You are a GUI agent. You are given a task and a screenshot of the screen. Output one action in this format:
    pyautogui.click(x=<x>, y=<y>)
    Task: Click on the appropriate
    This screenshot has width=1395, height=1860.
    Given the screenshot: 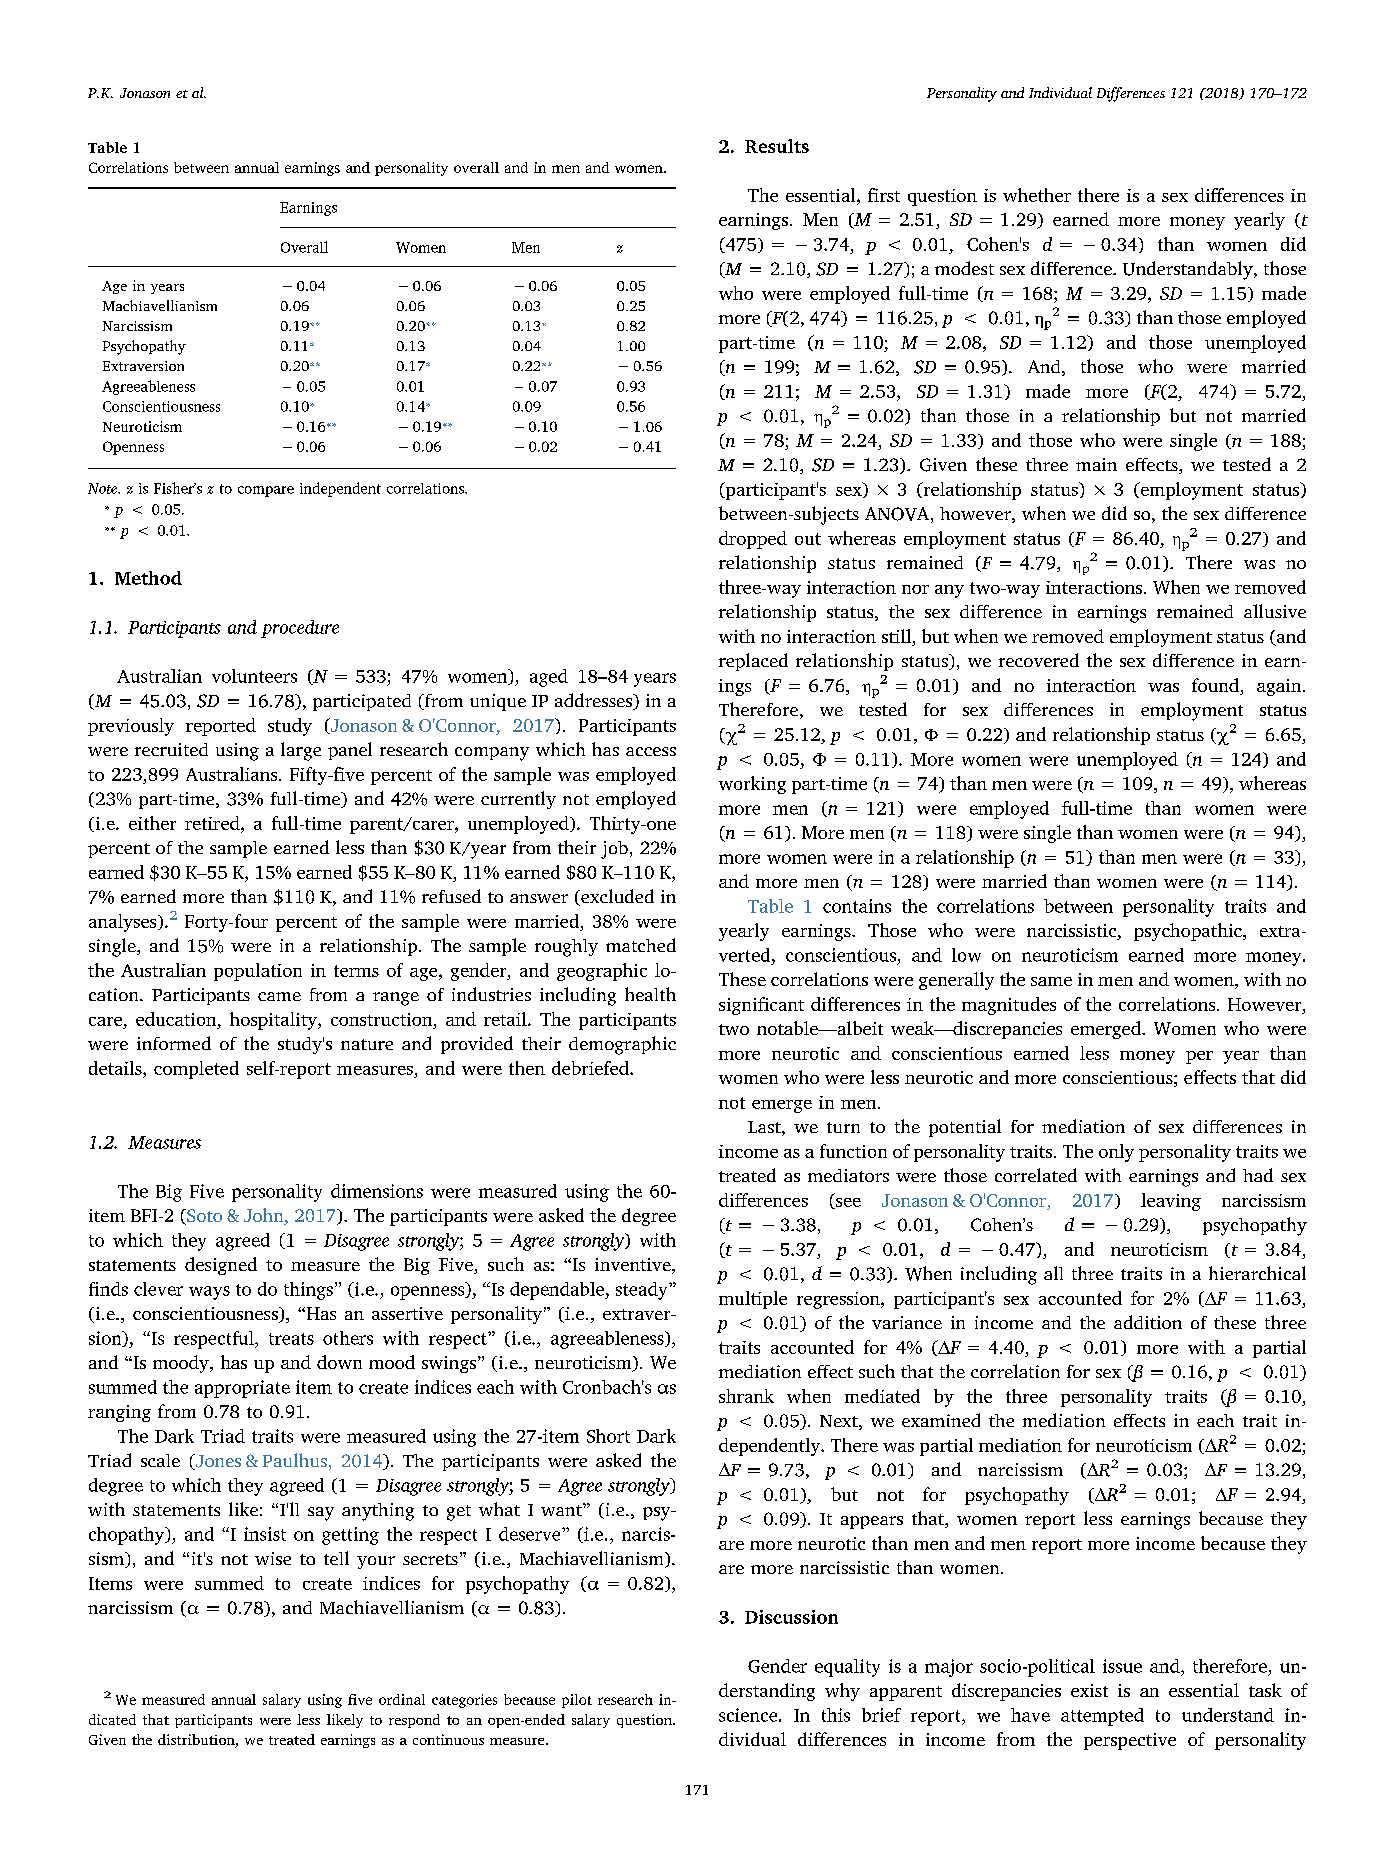 What is the action you would take?
    pyautogui.click(x=242, y=1389)
